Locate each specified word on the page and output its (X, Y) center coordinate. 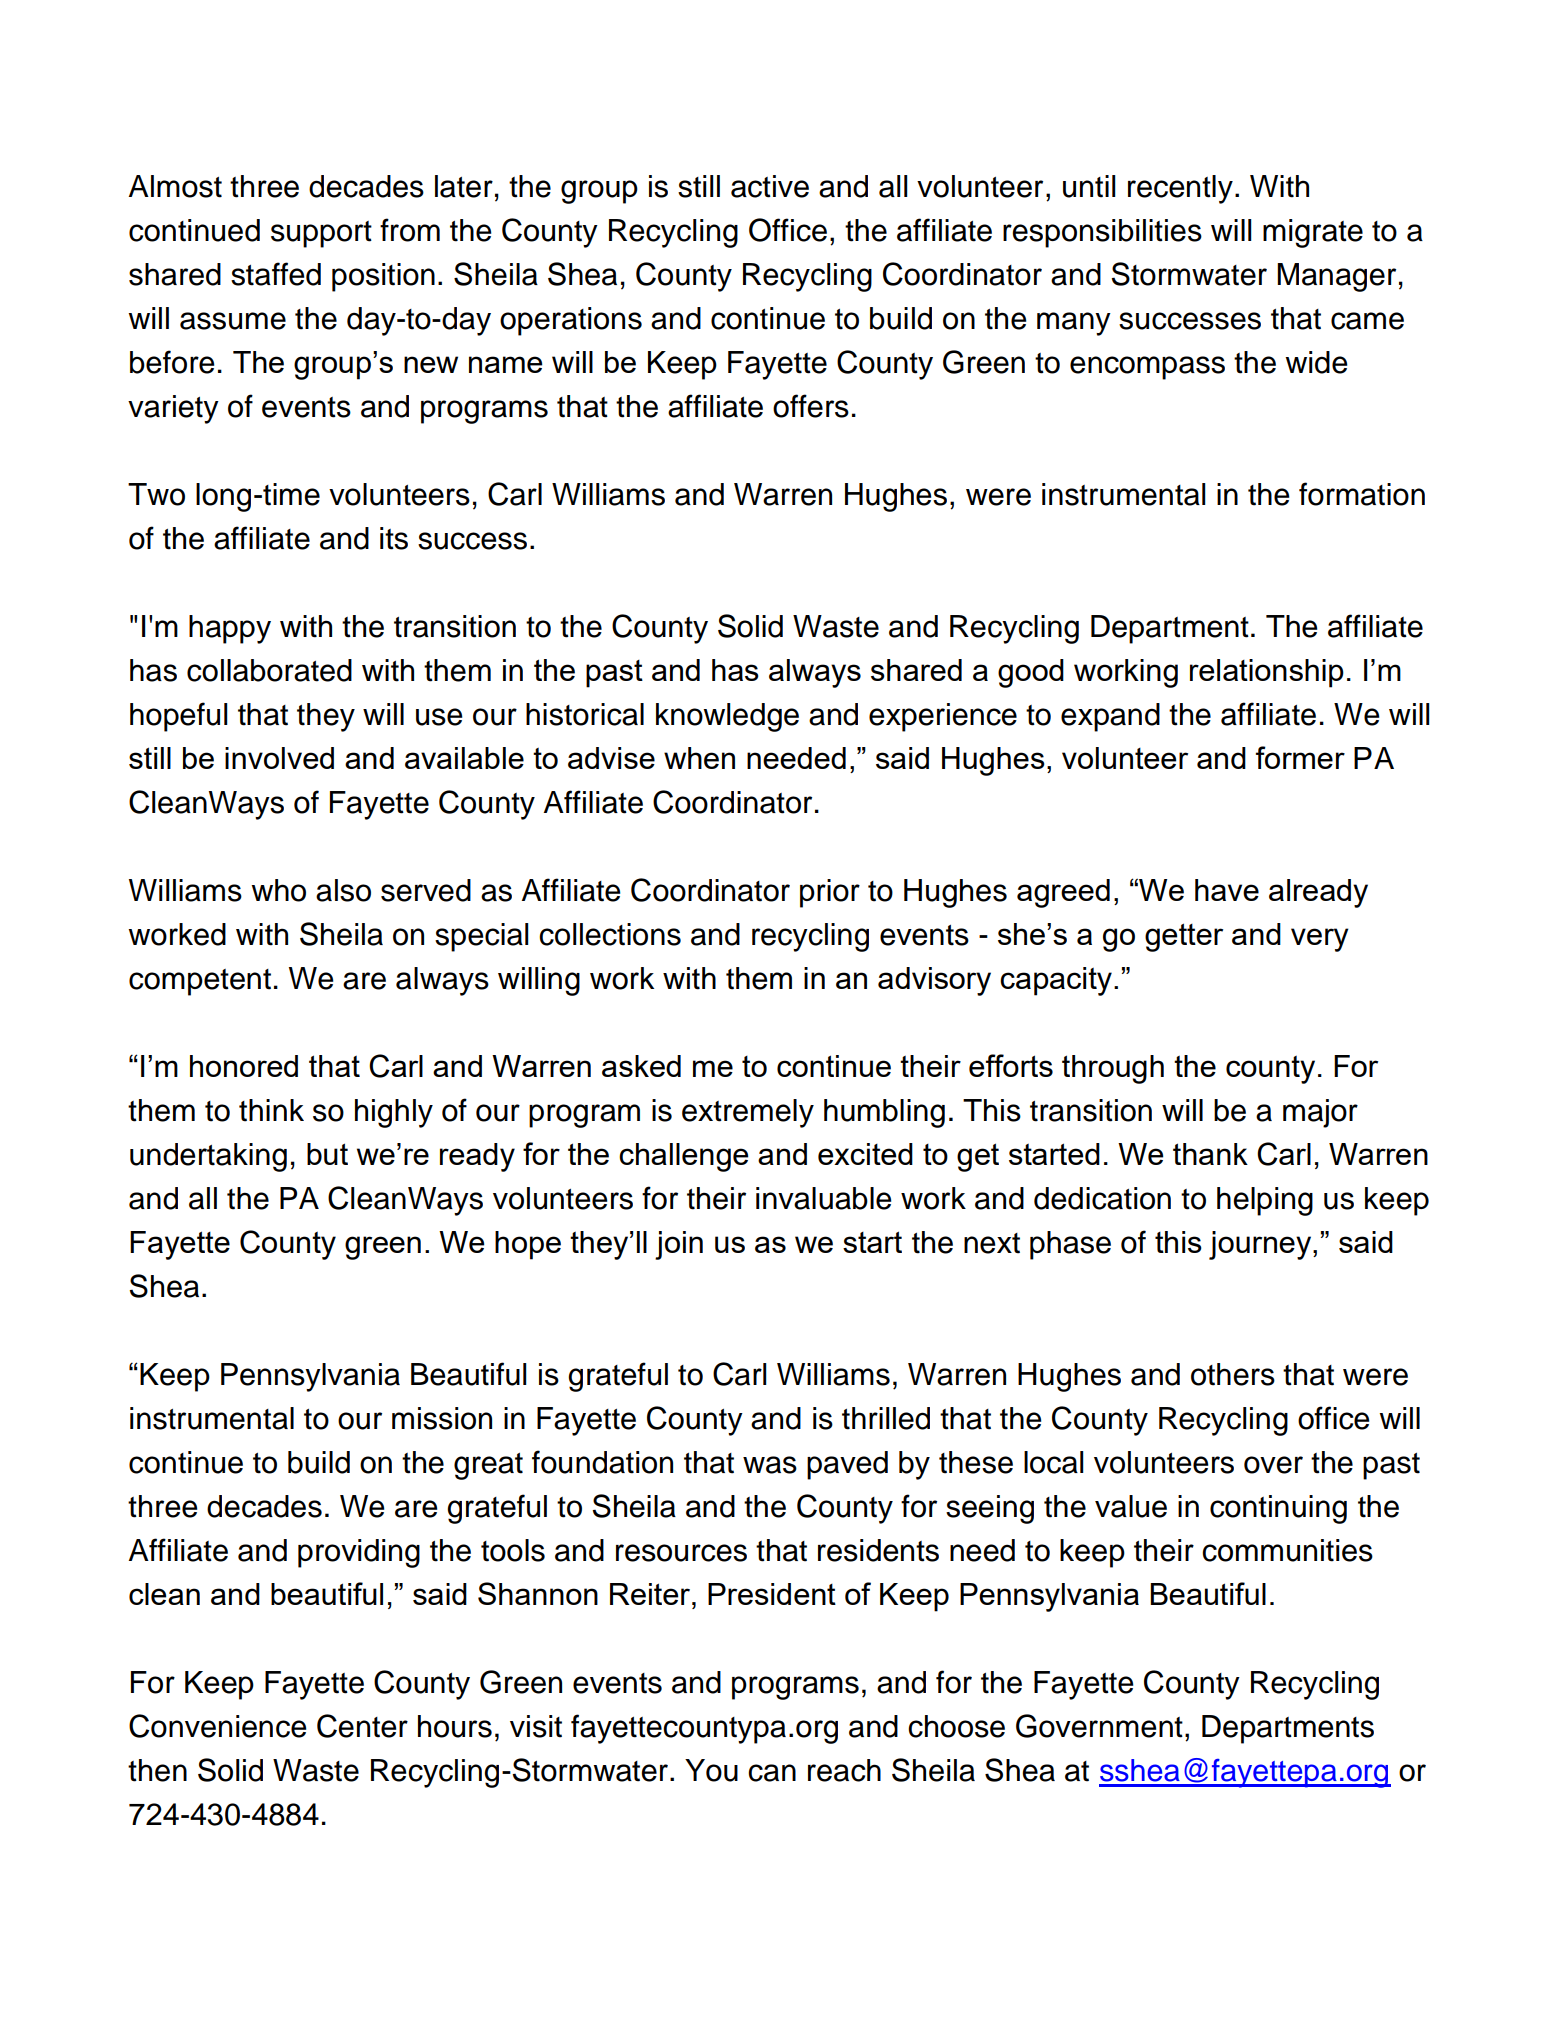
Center (362, 1726)
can (772, 1773)
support (321, 234)
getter (1184, 937)
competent (200, 982)
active (770, 186)
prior (830, 893)
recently (1180, 189)
